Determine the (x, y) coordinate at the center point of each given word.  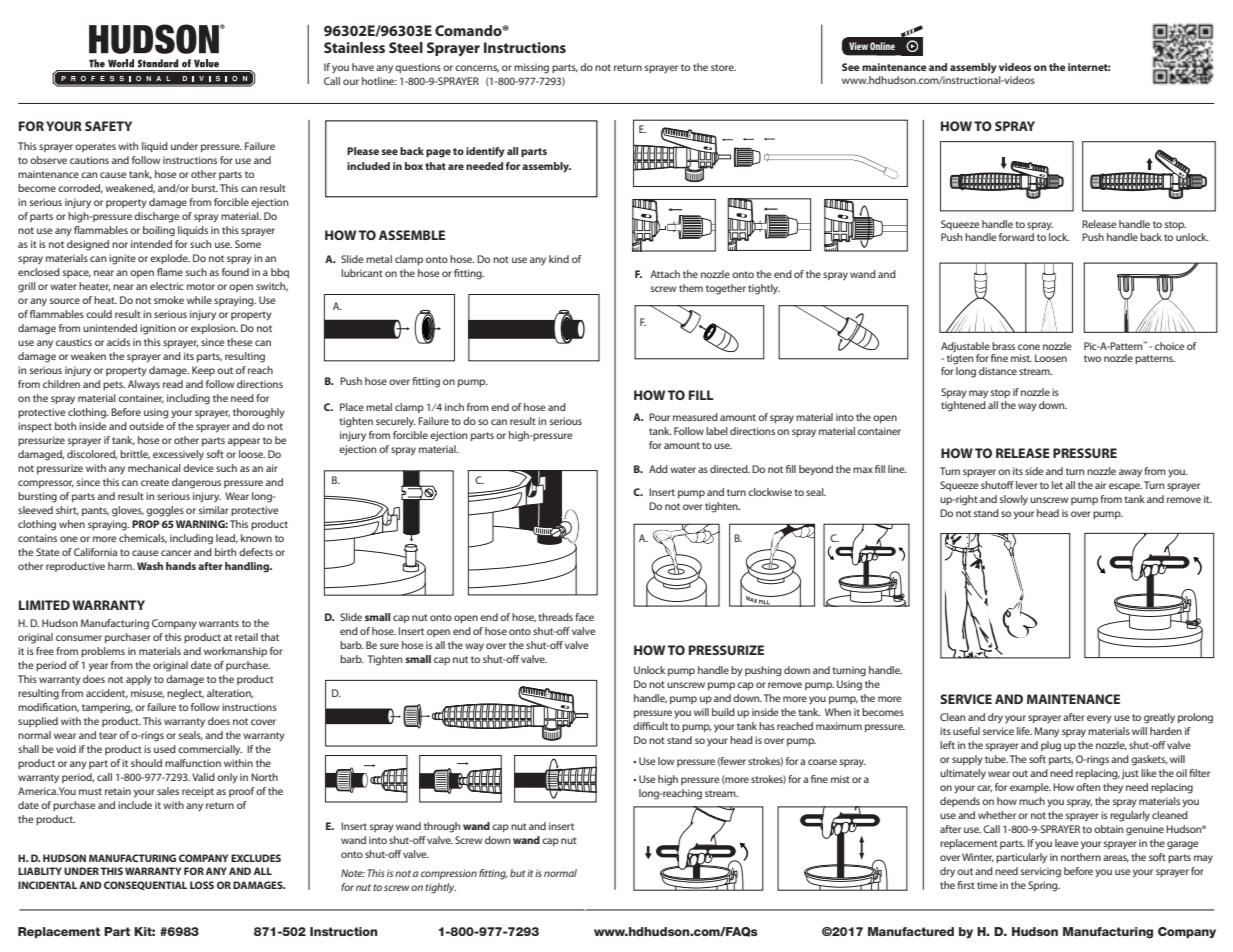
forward (1016, 237)
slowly (1014, 500)
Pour (659, 417)
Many (1046, 732)
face (584, 617)
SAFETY (108, 126)
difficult (650, 726)
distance (998, 371)
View (858, 46)
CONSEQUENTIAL (145, 885)
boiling (159, 231)
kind (559, 259)
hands (181, 566)
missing (531, 68)
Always (144, 385)
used (165, 749)
